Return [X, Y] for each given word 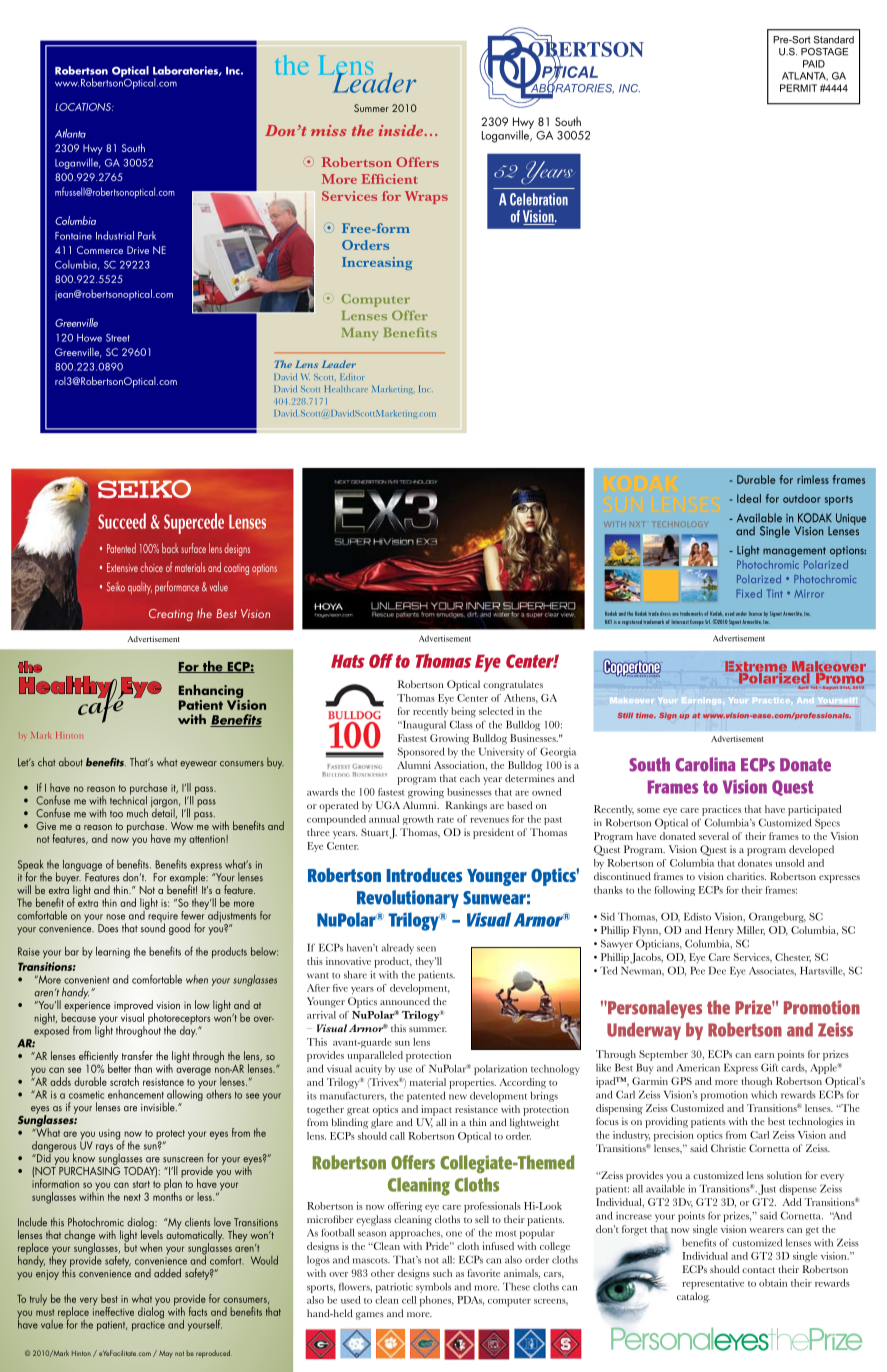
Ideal [749, 498]
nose [115, 917]
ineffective [113, 1310]
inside [401, 130]
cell [409, 1300]
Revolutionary [408, 899]
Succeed [122, 521]
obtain [773, 1283]
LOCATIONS [84, 107]
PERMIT [798, 88]
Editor [352, 376]
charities [746, 876]
